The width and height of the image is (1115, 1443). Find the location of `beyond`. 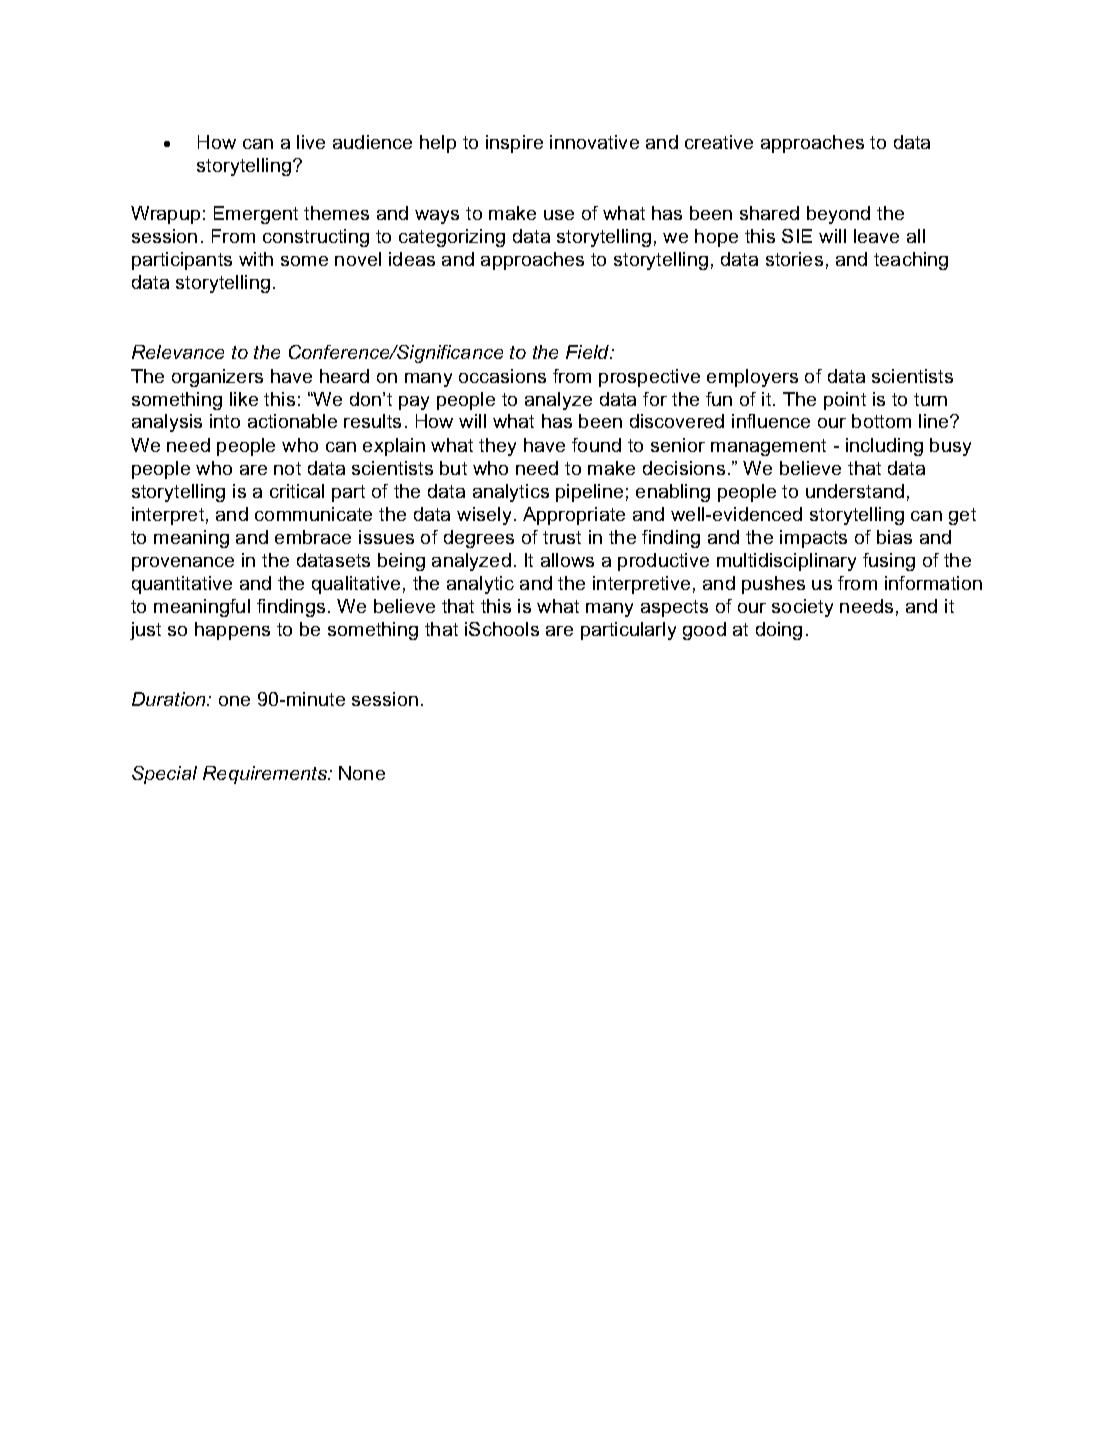

beyond is located at coordinates (838, 215).
